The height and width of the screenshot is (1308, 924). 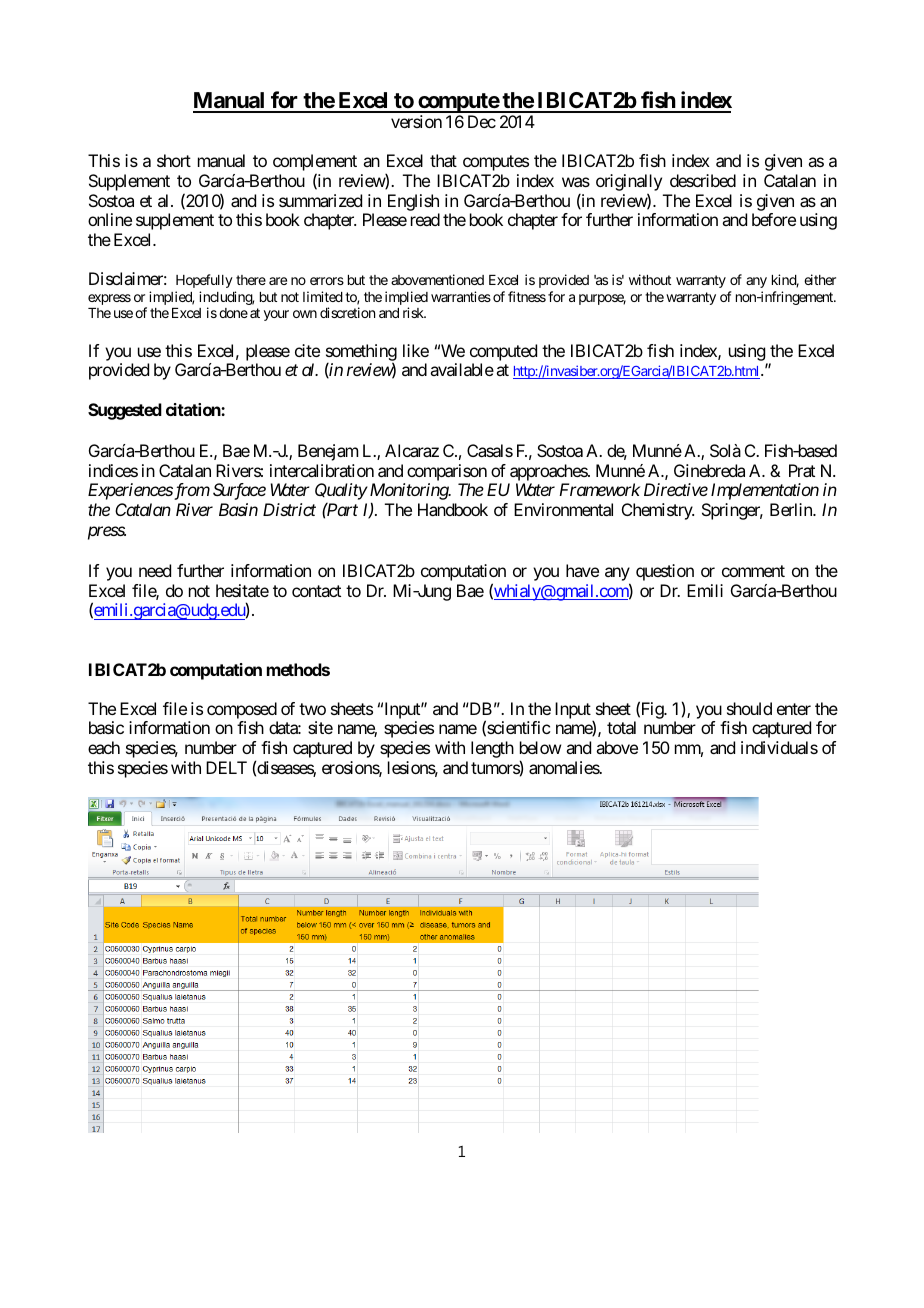 I want to click on question, so click(x=665, y=572).
